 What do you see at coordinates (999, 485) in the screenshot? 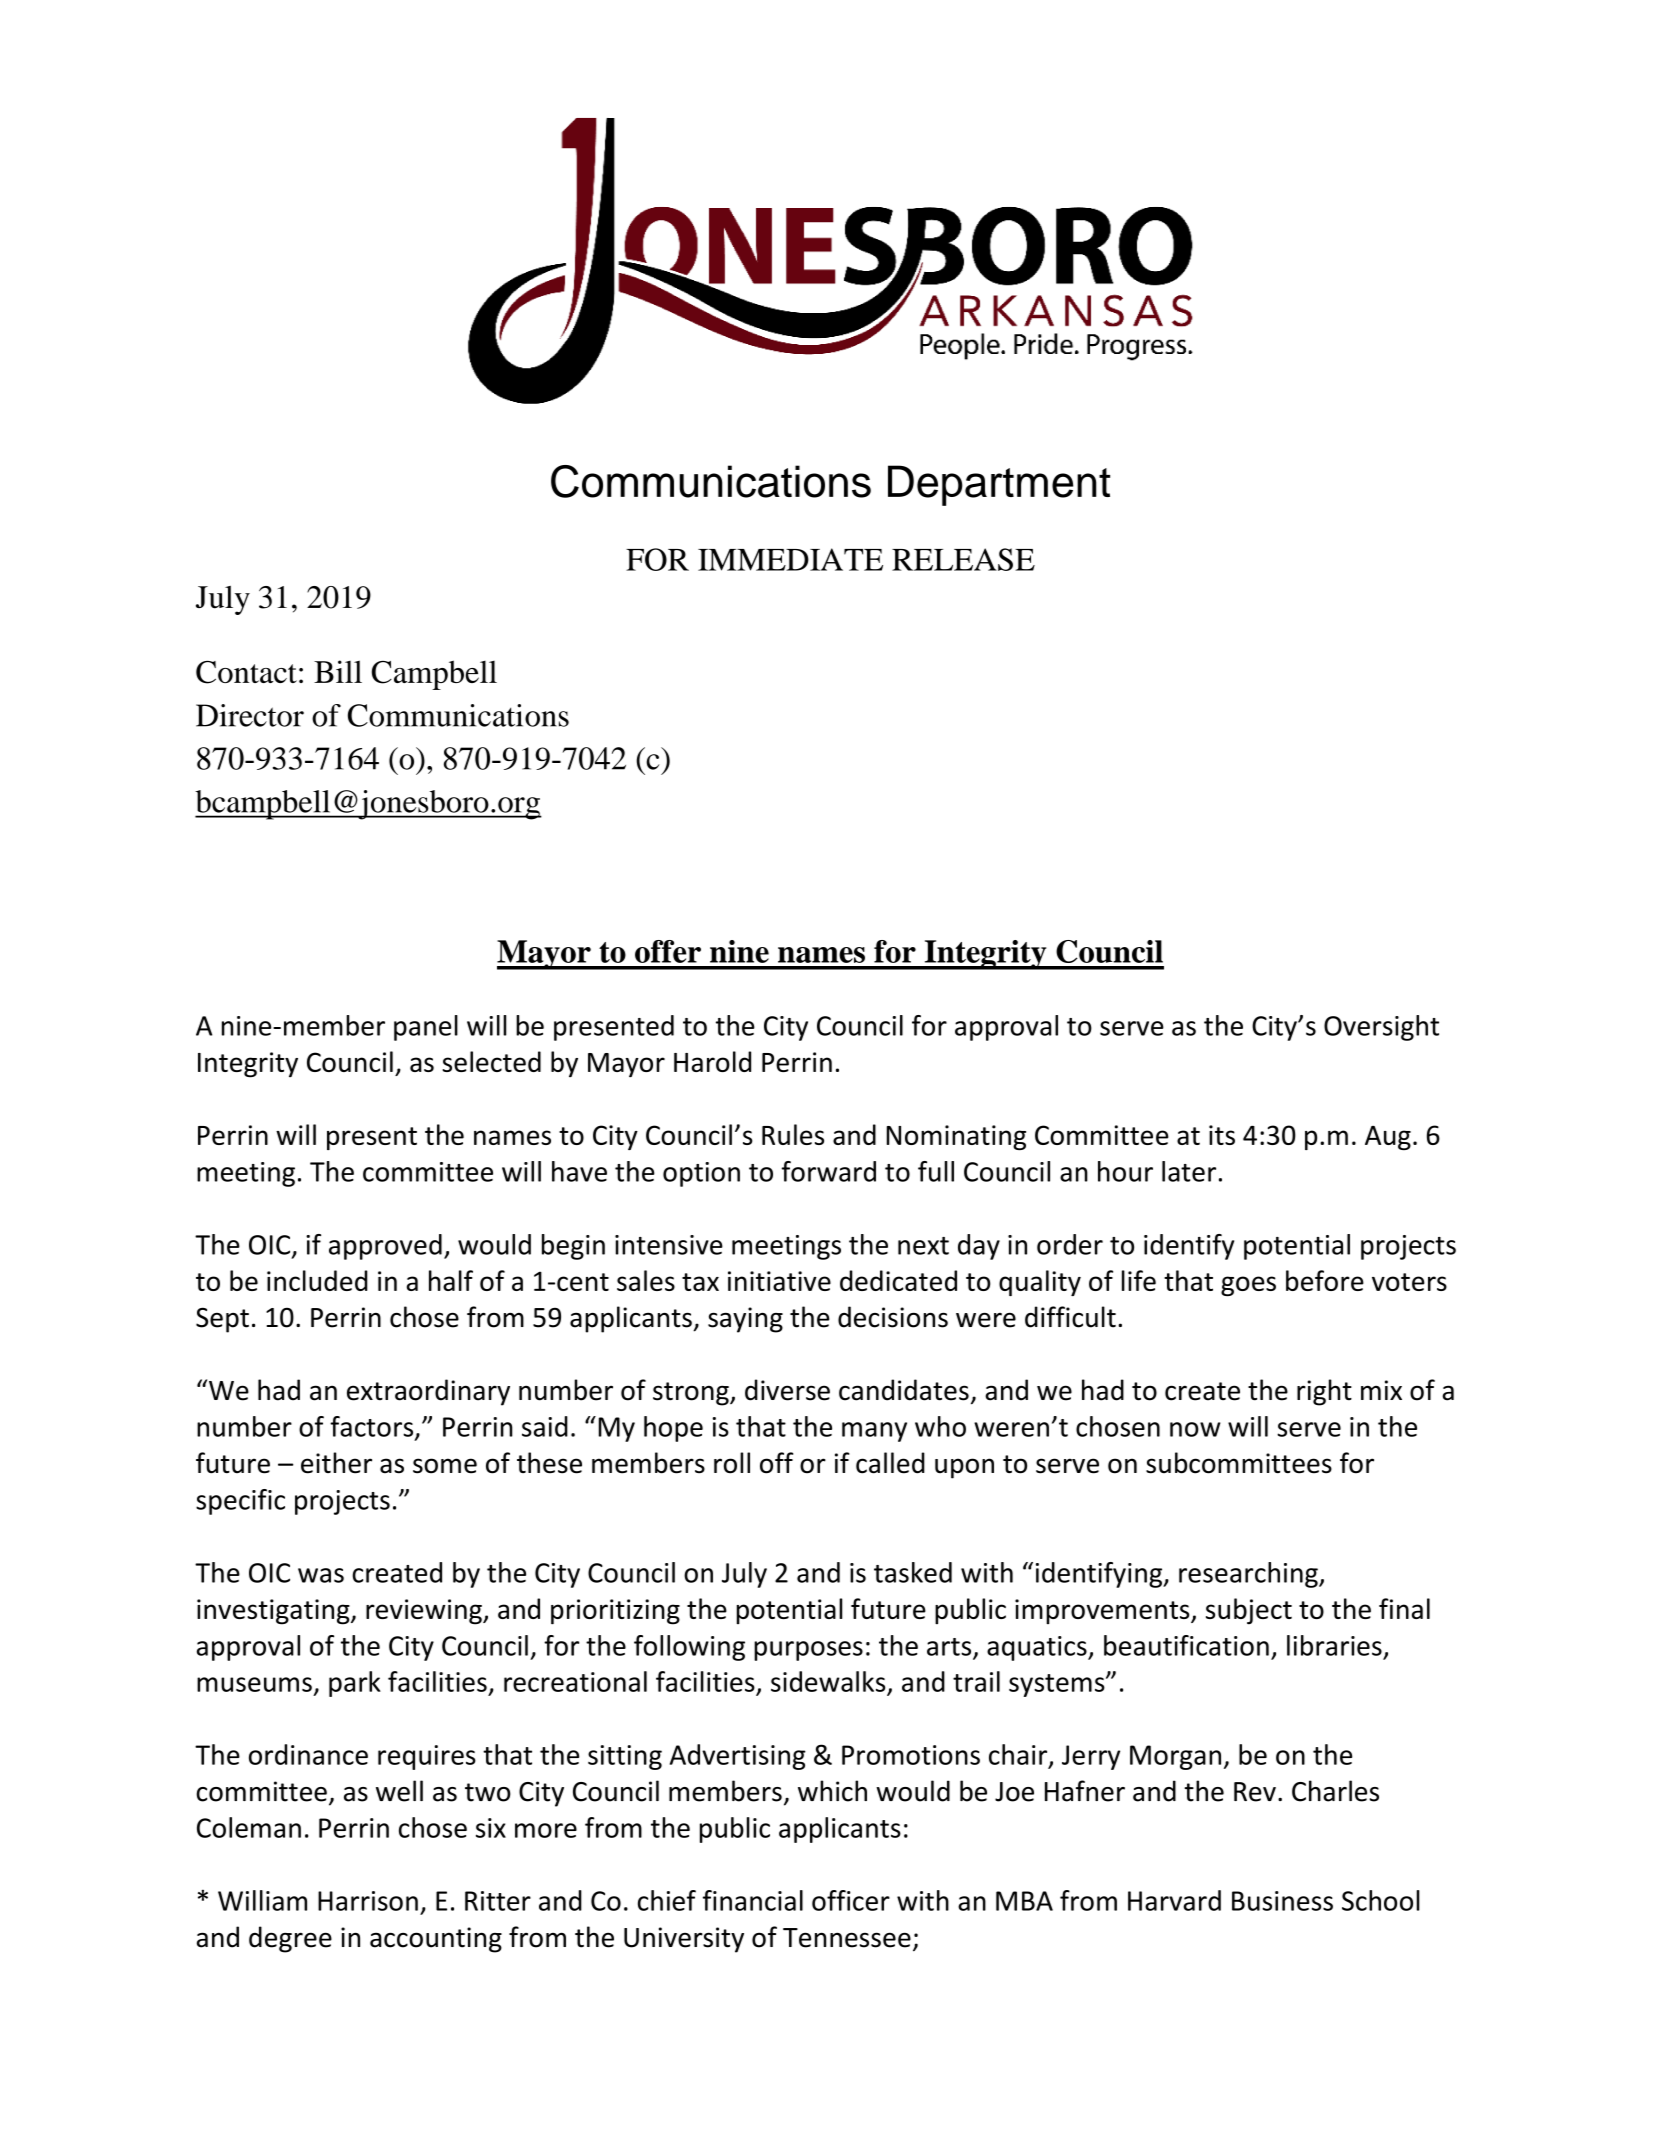
I see `Department` at bounding box center [999, 485].
